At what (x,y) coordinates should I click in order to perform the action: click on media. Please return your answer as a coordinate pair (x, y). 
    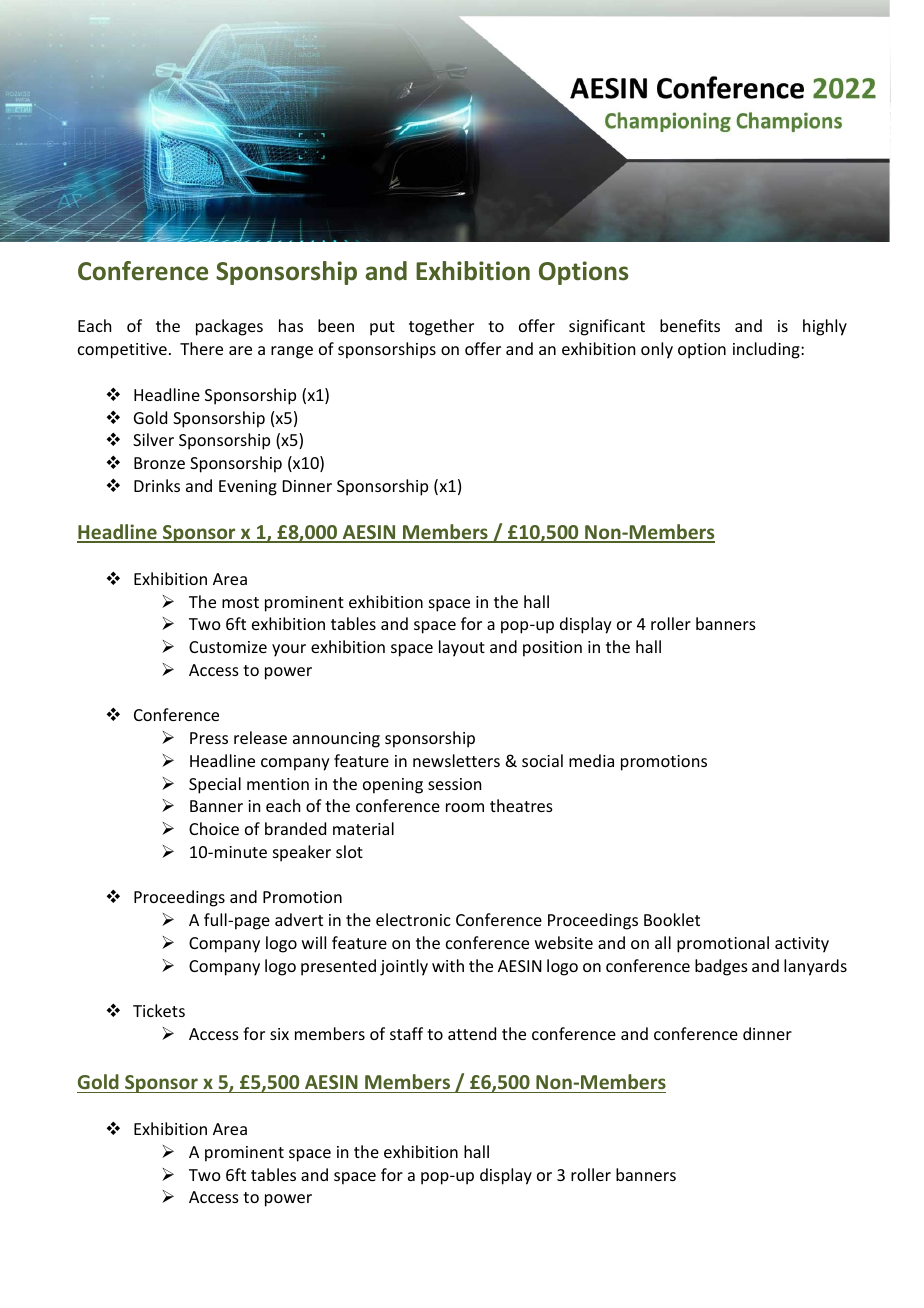
    Looking at the image, I should click on (591, 760).
